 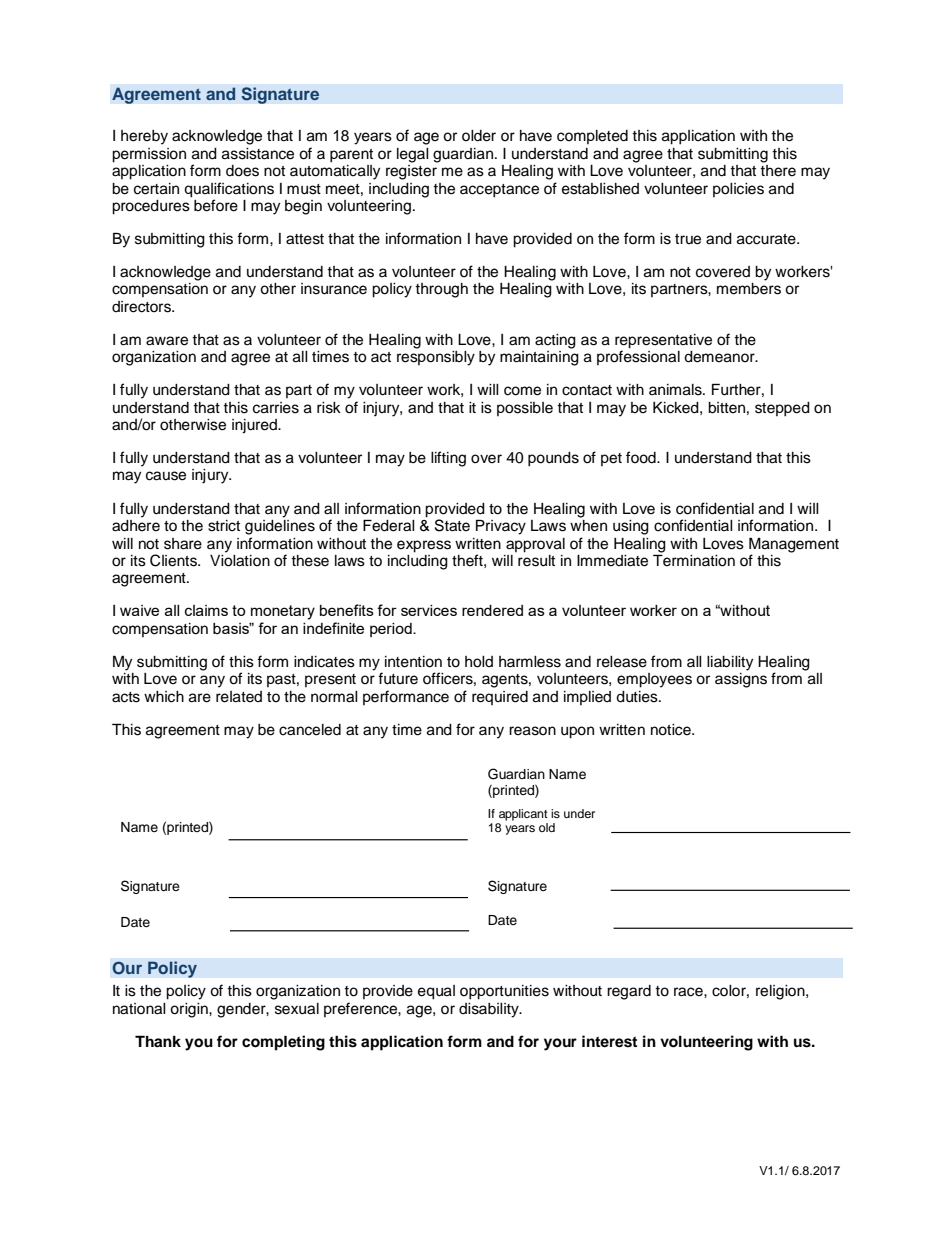 I want to click on origin, so click(x=190, y=1010).
